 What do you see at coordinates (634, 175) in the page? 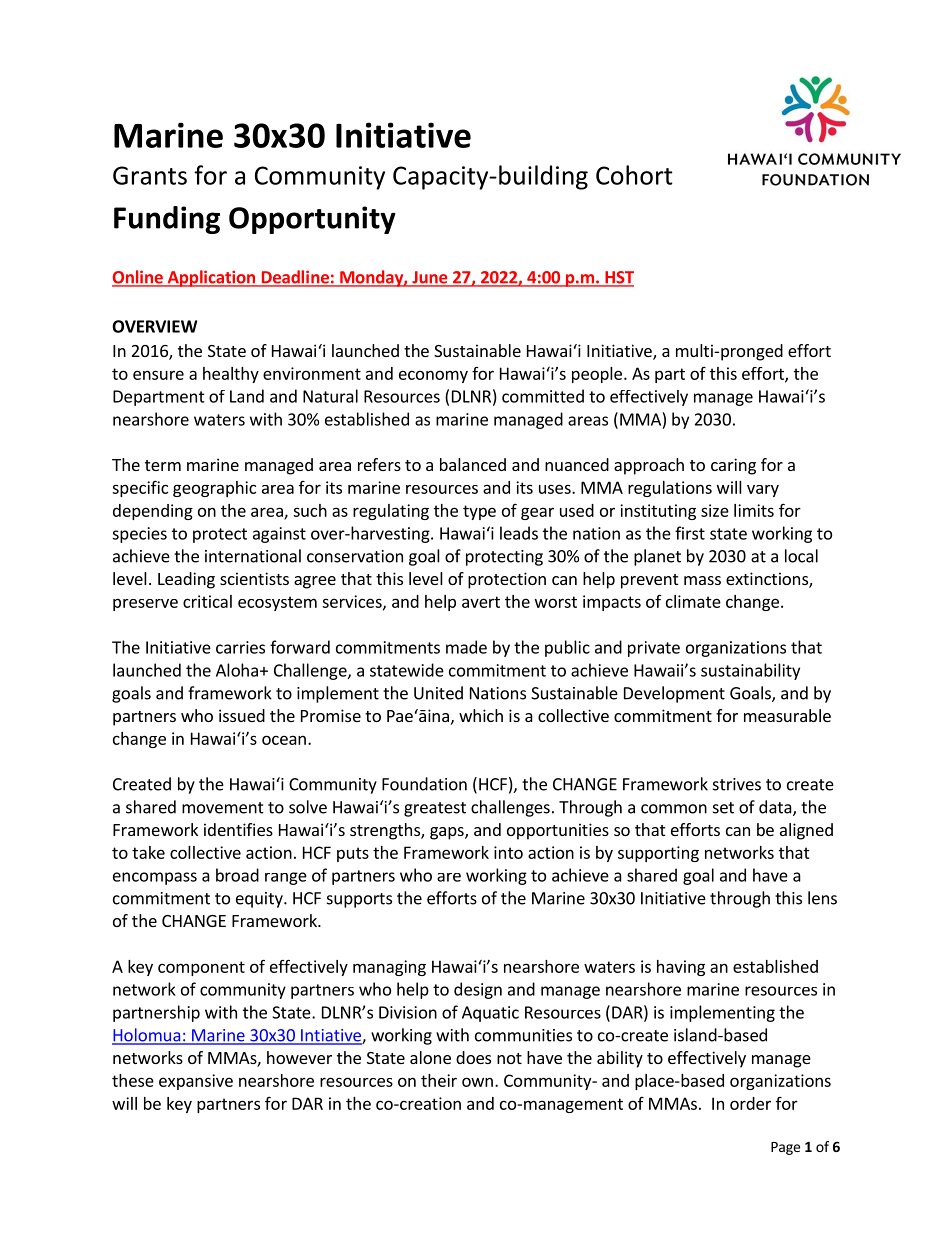
I see `Cohort` at bounding box center [634, 175].
